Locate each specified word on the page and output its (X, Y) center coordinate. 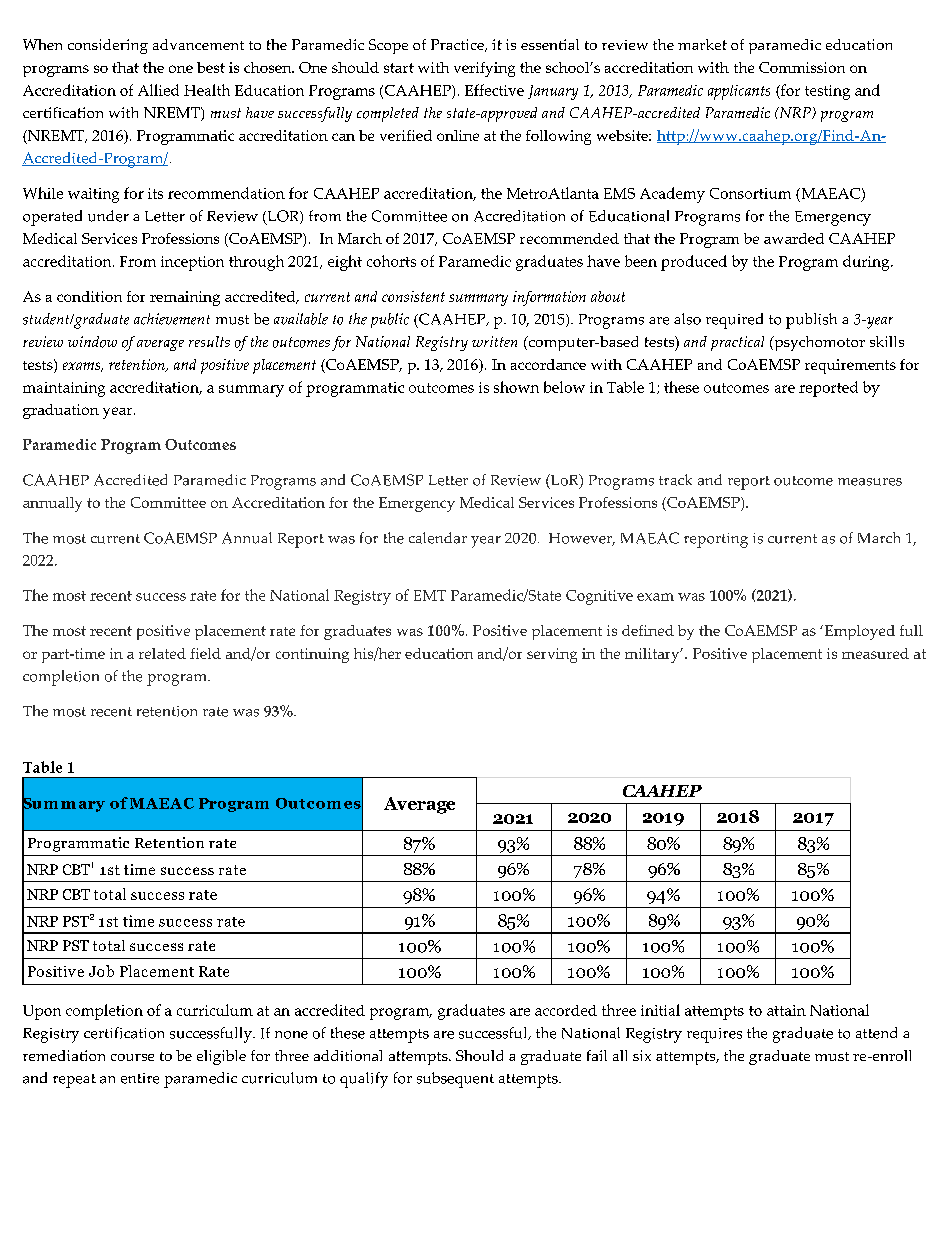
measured (875, 653)
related (162, 653)
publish (811, 321)
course (132, 1057)
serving (552, 655)
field (205, 653)
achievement (172, 319)
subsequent (455, 1080)
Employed (858, 632)
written (494, 341)
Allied (158, 90)
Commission (802, 67)
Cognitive (599, 597)
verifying (484, 69)
